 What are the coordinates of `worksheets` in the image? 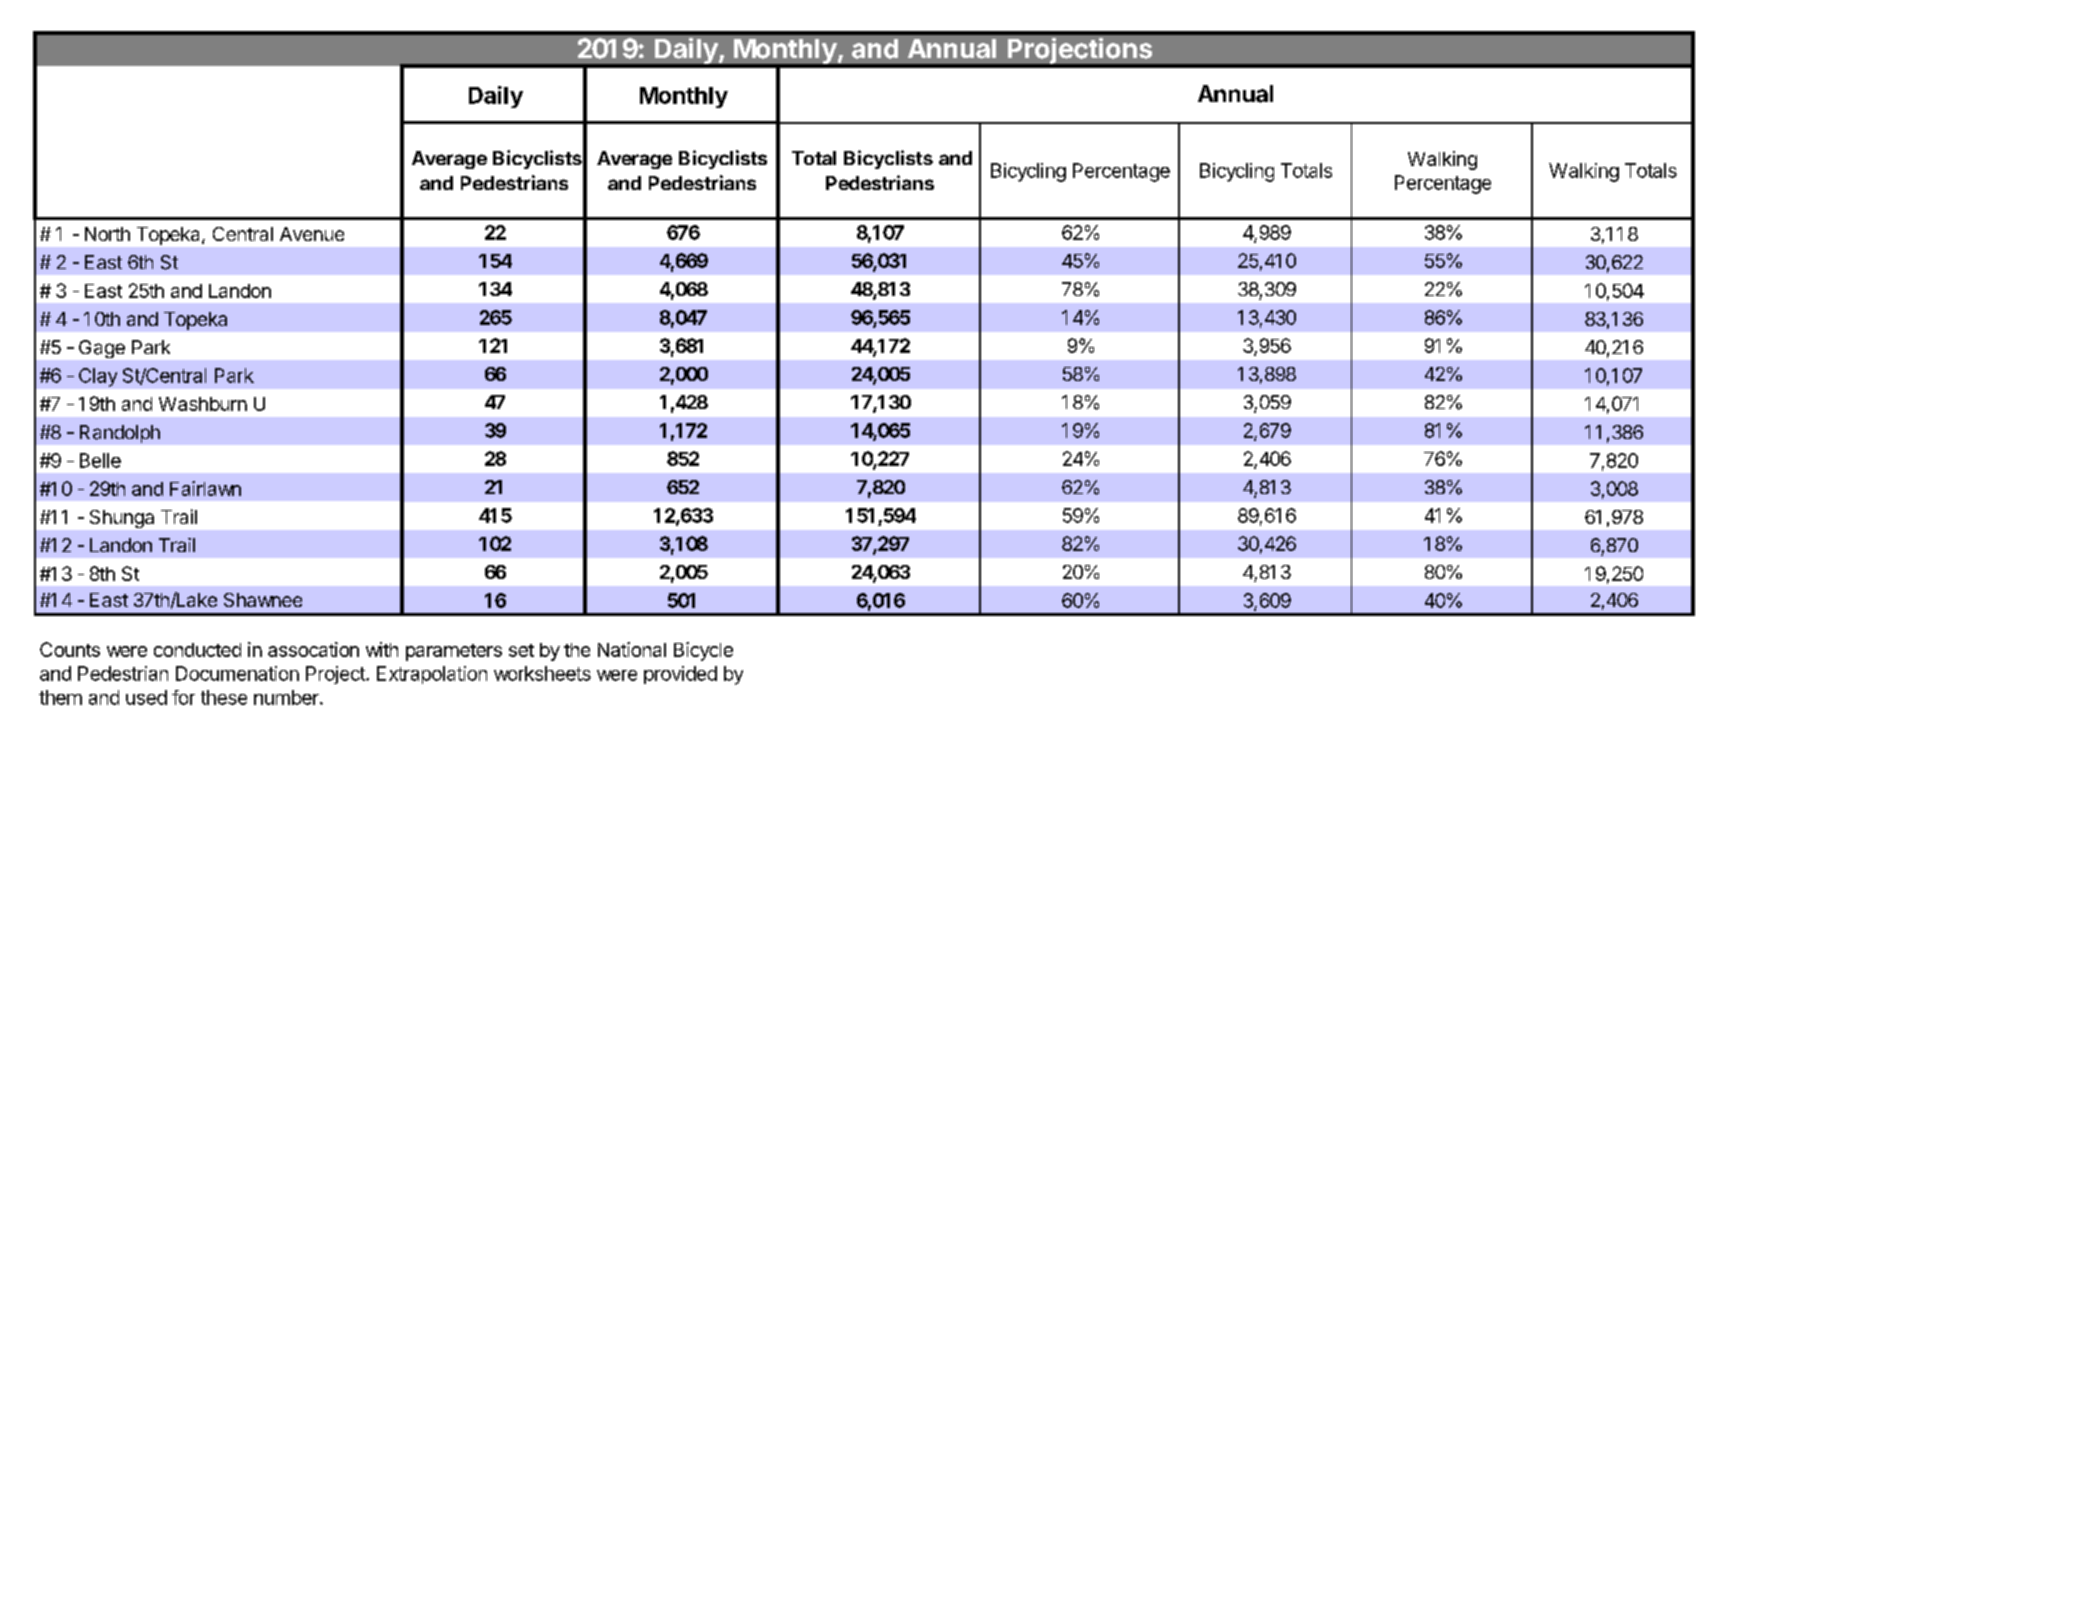 It's located at (542, 673).
